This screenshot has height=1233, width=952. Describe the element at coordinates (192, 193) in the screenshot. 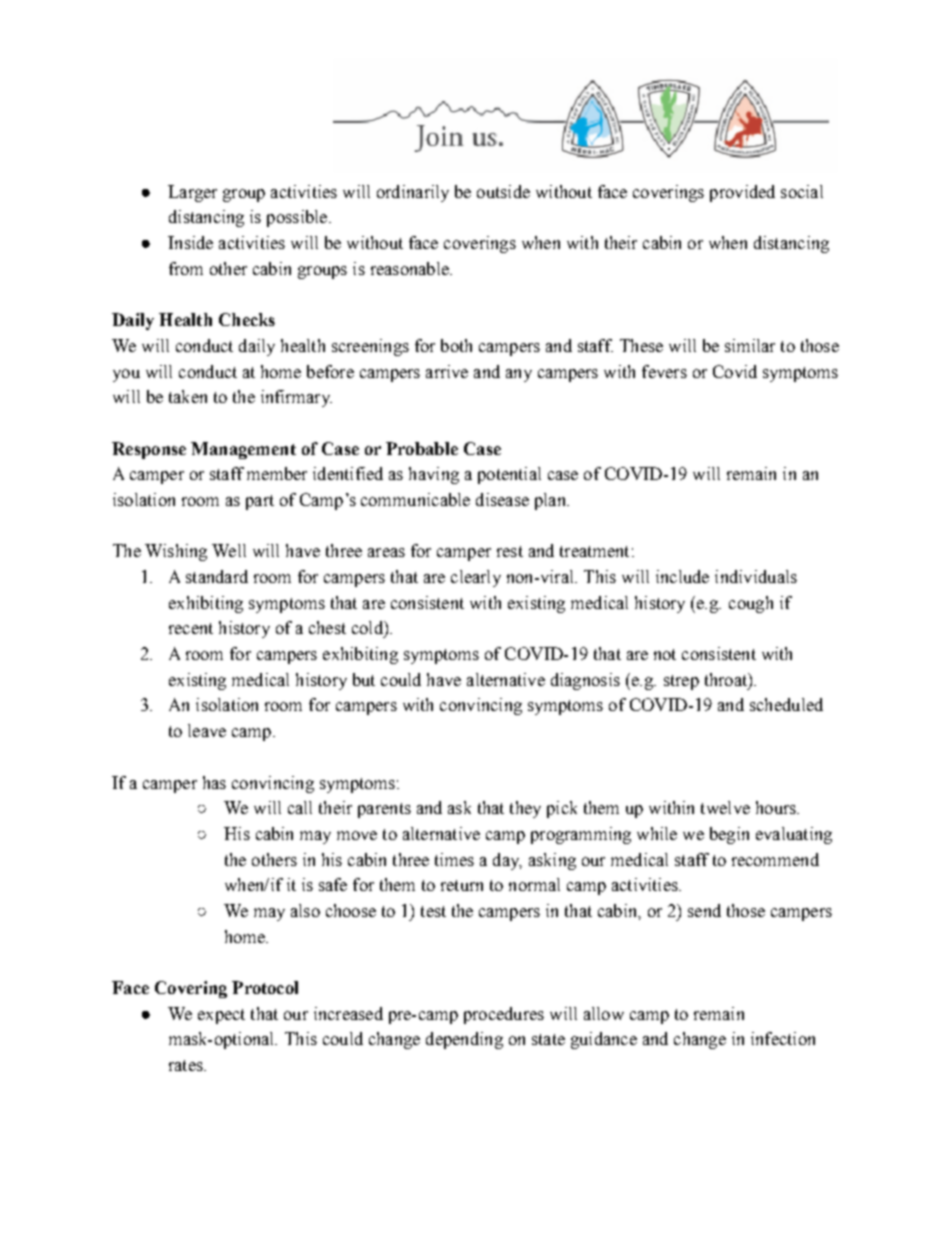

I see `Larger` at that location.
